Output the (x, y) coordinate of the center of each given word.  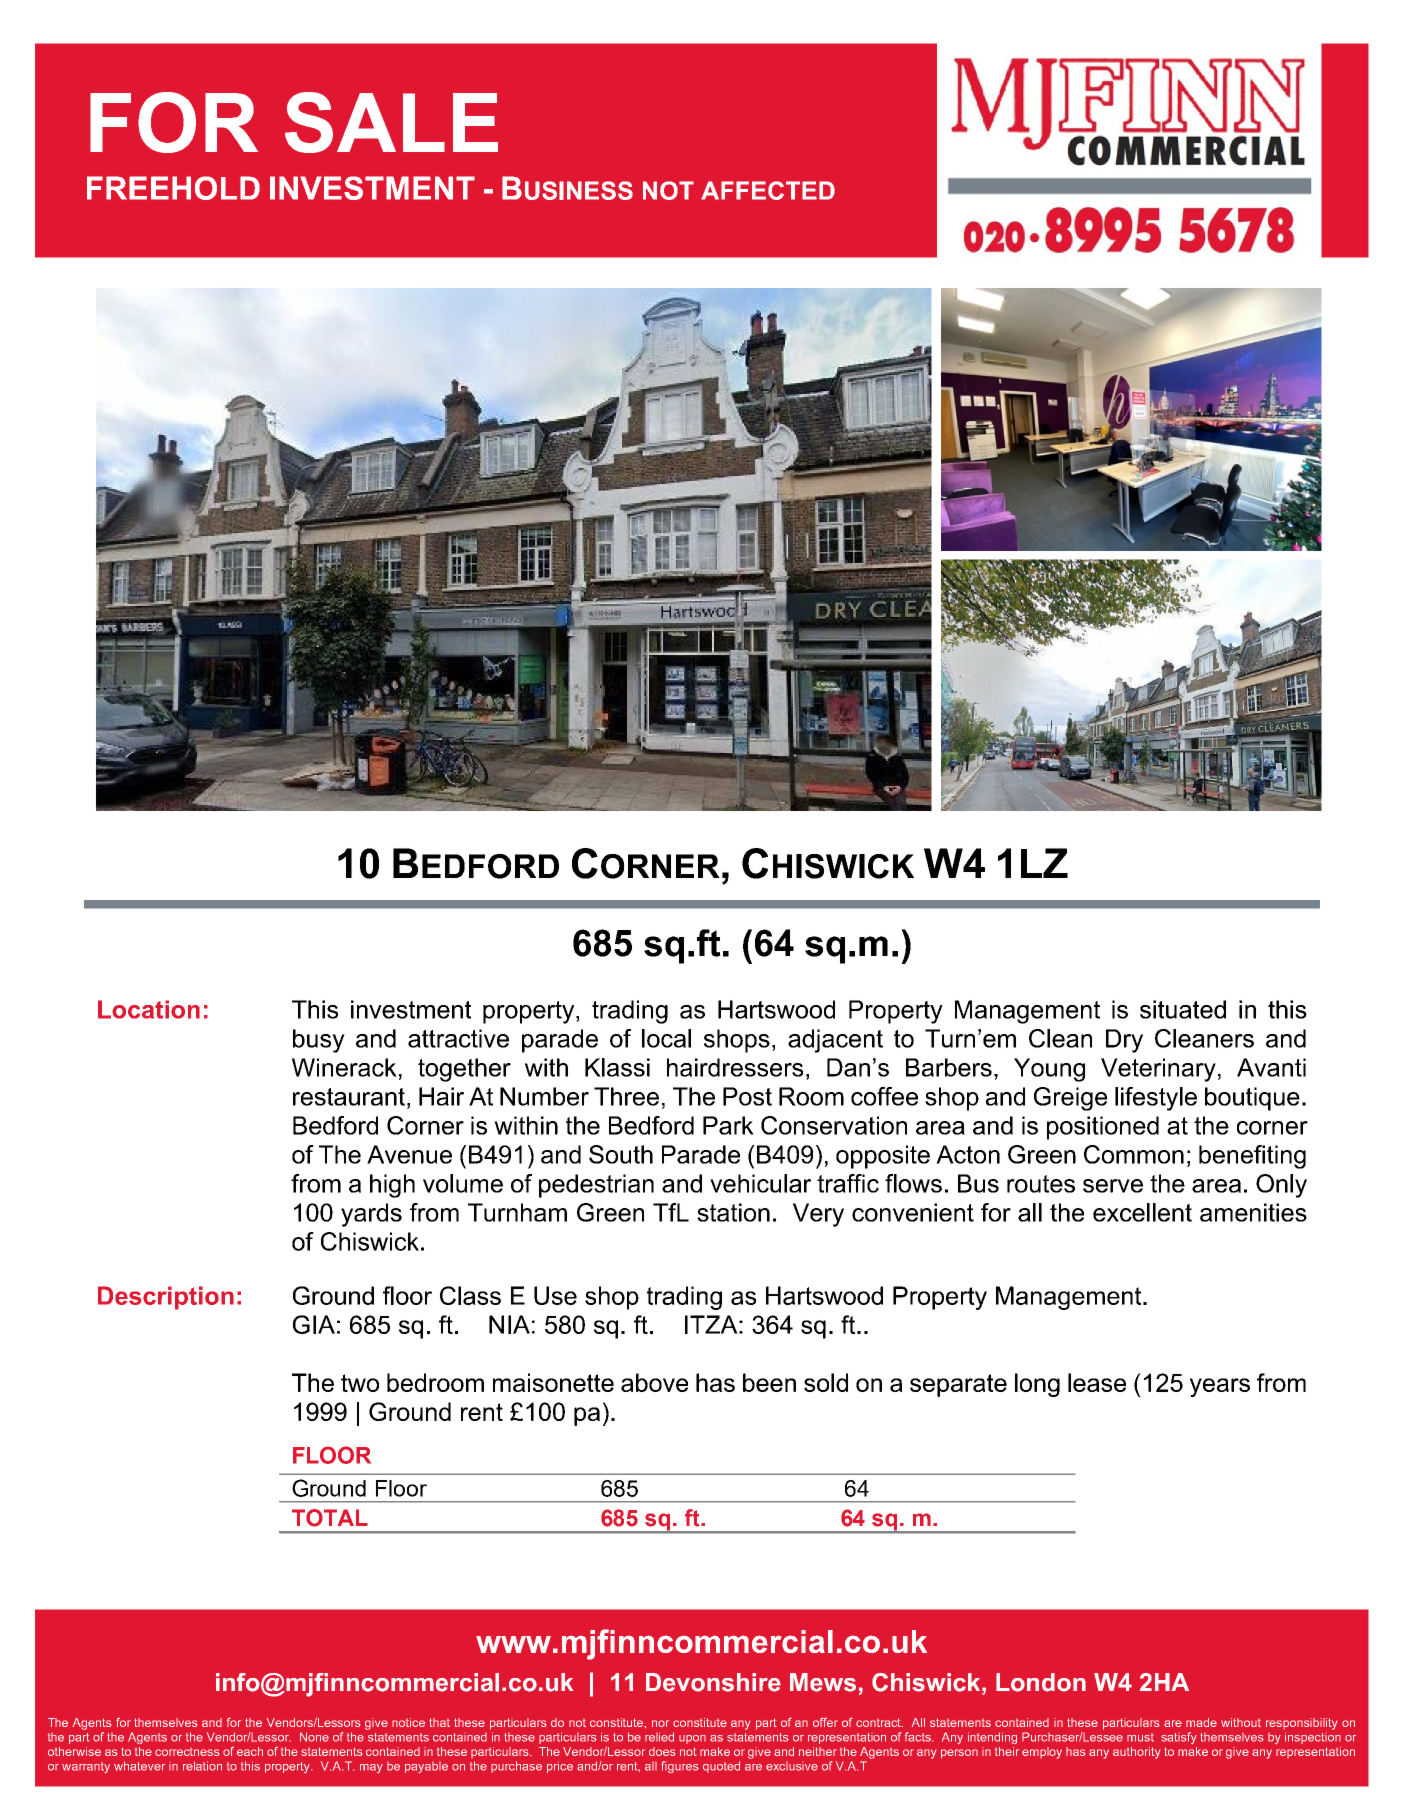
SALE (391, 122)
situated (1183, 1009)
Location (149, 1009)
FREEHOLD (173, 188)
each (250, 1751)
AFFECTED (768, 190)
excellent (1142, 1212)
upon (692, 1739)
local (666, 1038)
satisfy (1179, 1738)
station (733, 1212)
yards (371, 1215)
